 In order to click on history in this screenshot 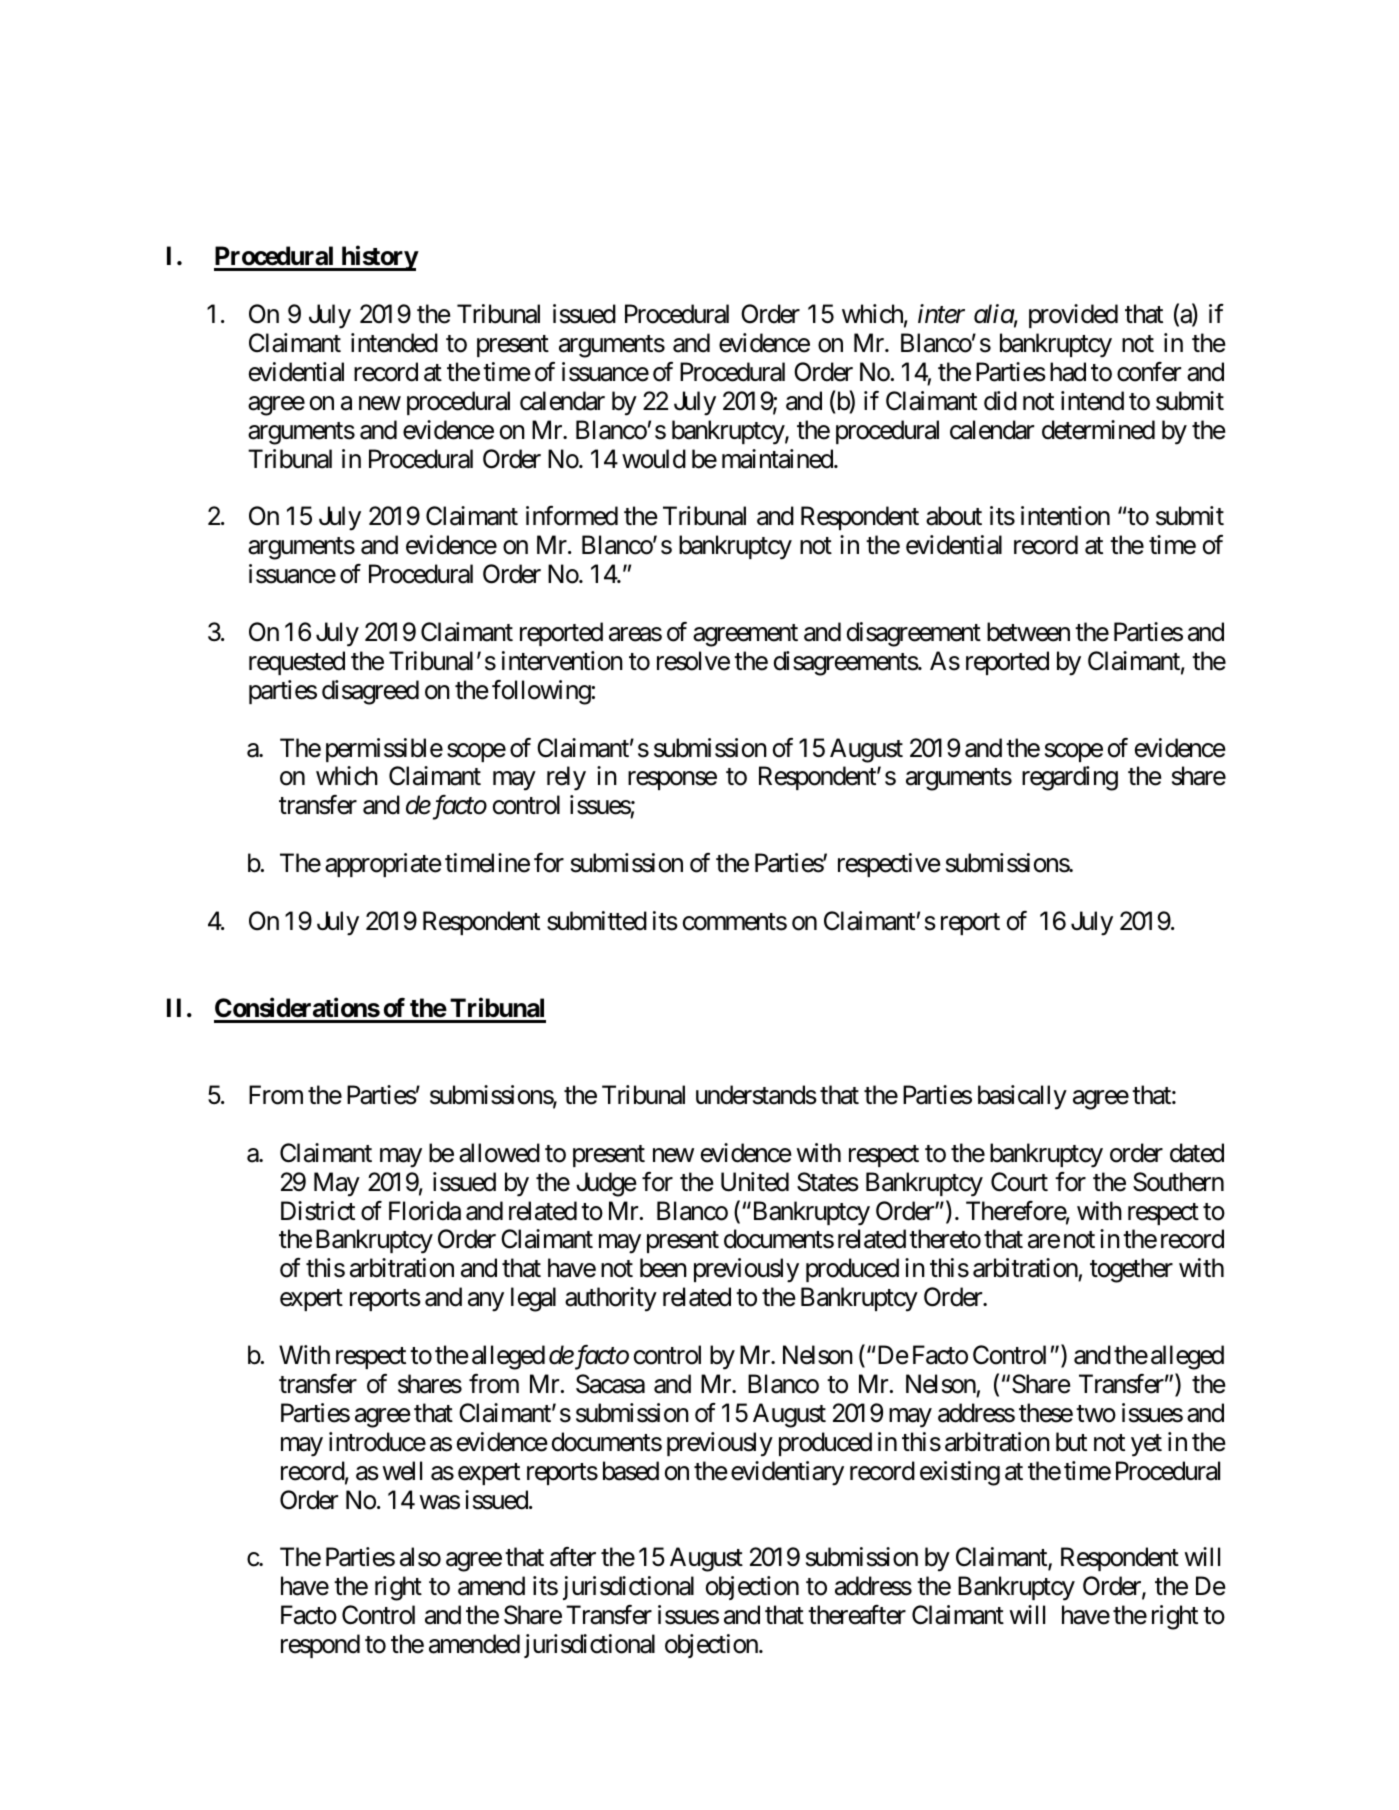, I will do `click(378, 258)`.
